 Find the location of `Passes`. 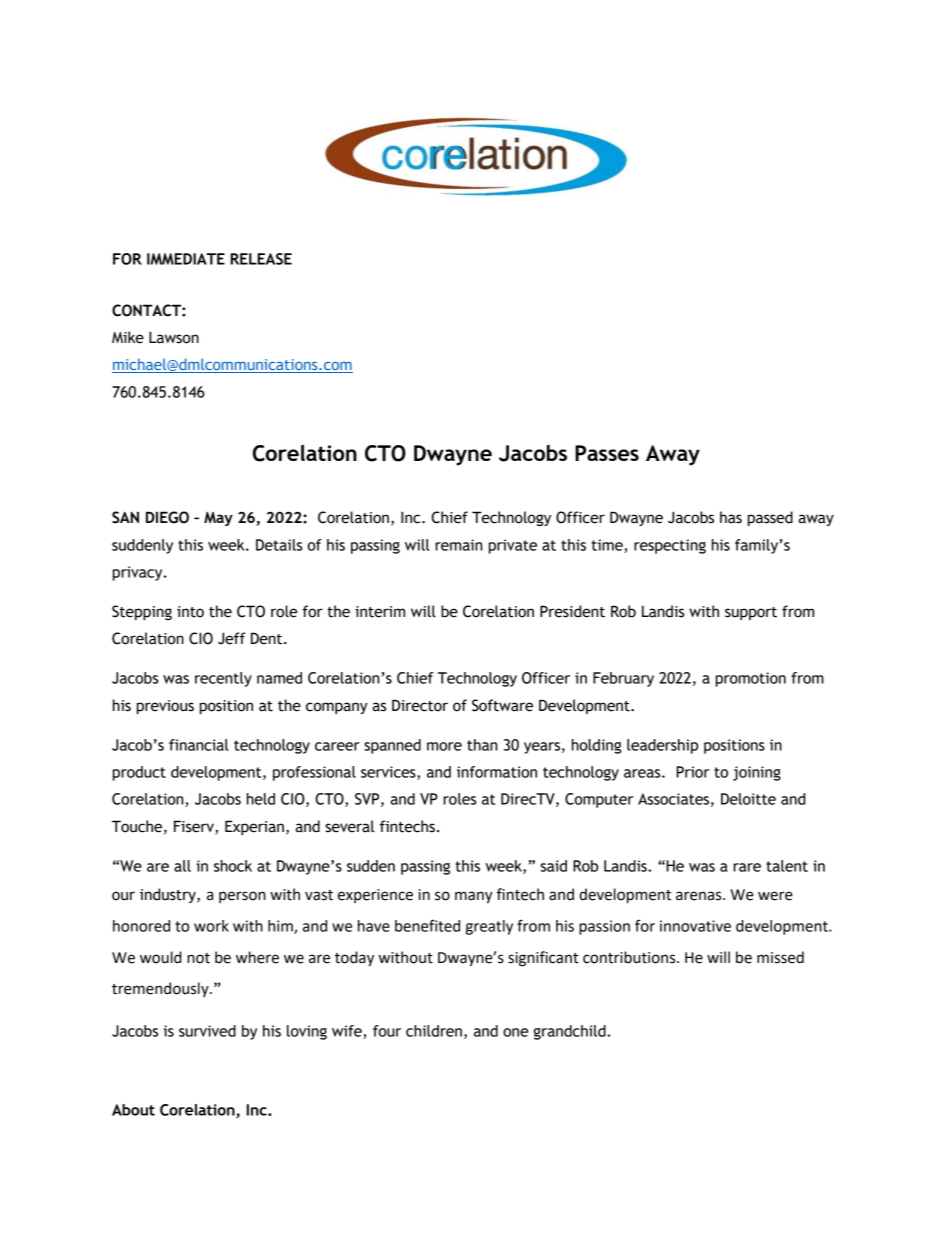

Passes is located at coordinates (607, 453).
